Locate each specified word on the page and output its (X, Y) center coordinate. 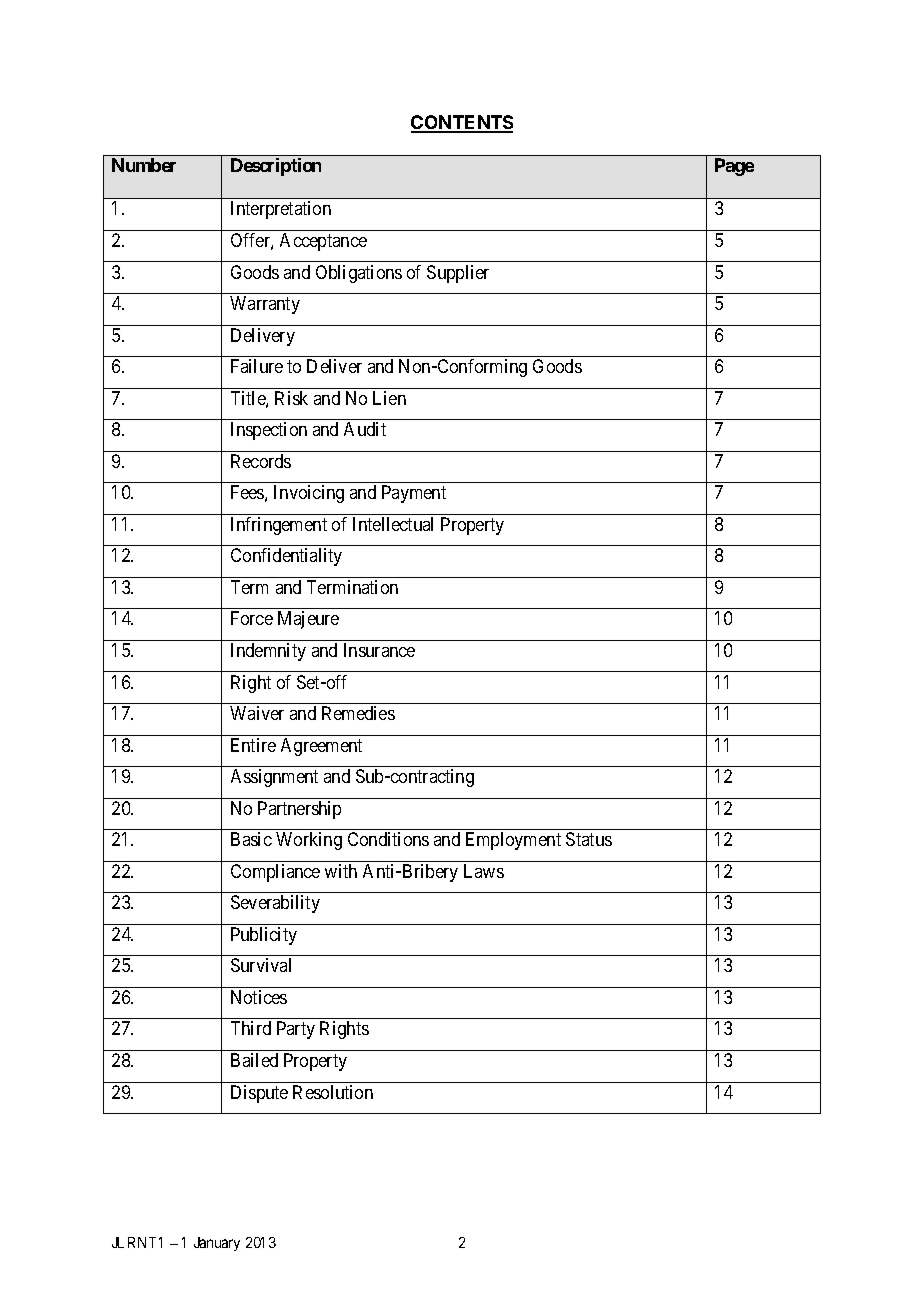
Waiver (257, 713)
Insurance (379, 650)
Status (589, 839)
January (217, 1244)
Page (734, 167)
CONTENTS (462, 123)
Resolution (333, 1092)
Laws (484, 871)
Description (276, 167)
